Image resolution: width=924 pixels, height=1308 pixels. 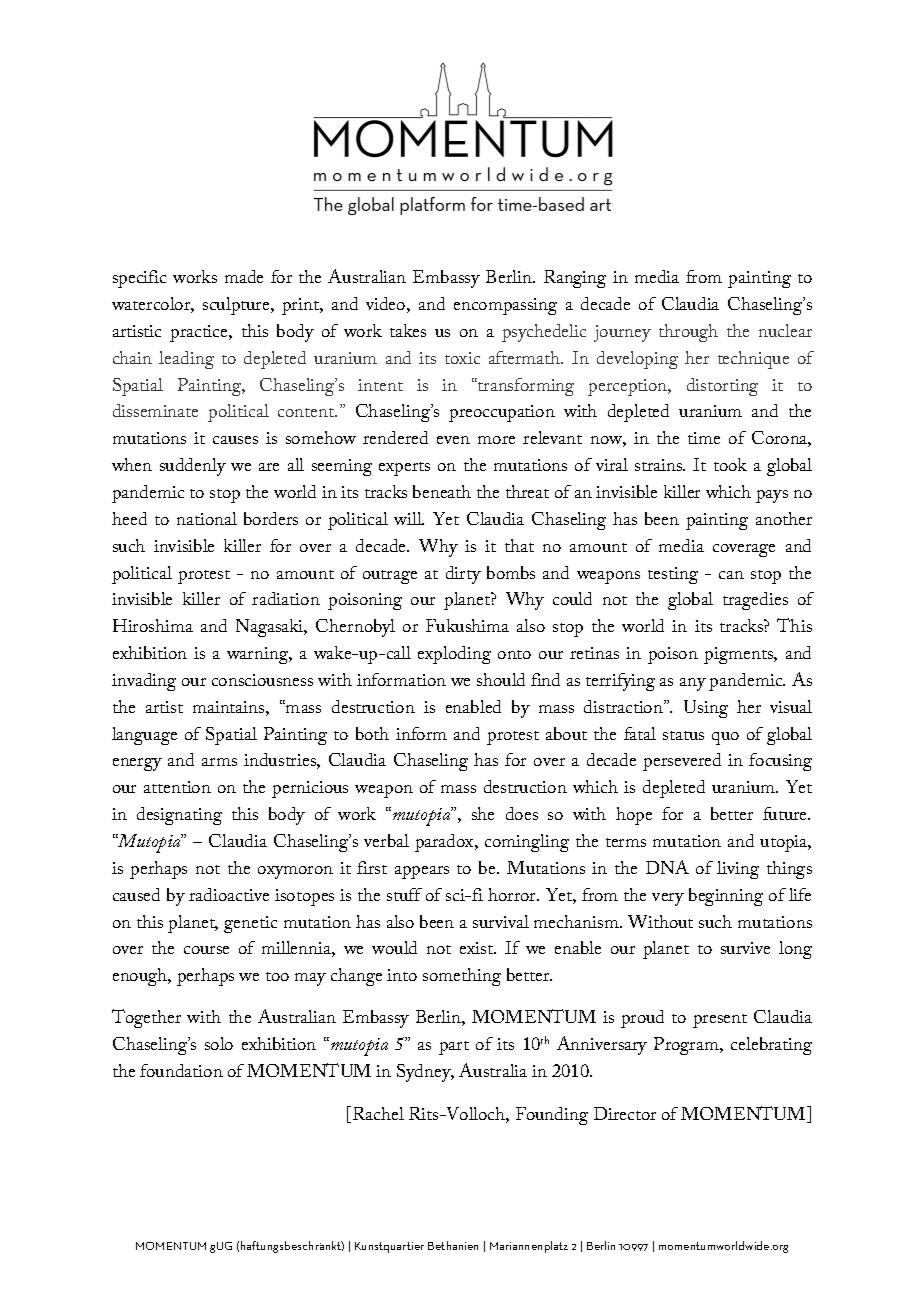 I want to click on any, so click(x=693, y=684).
